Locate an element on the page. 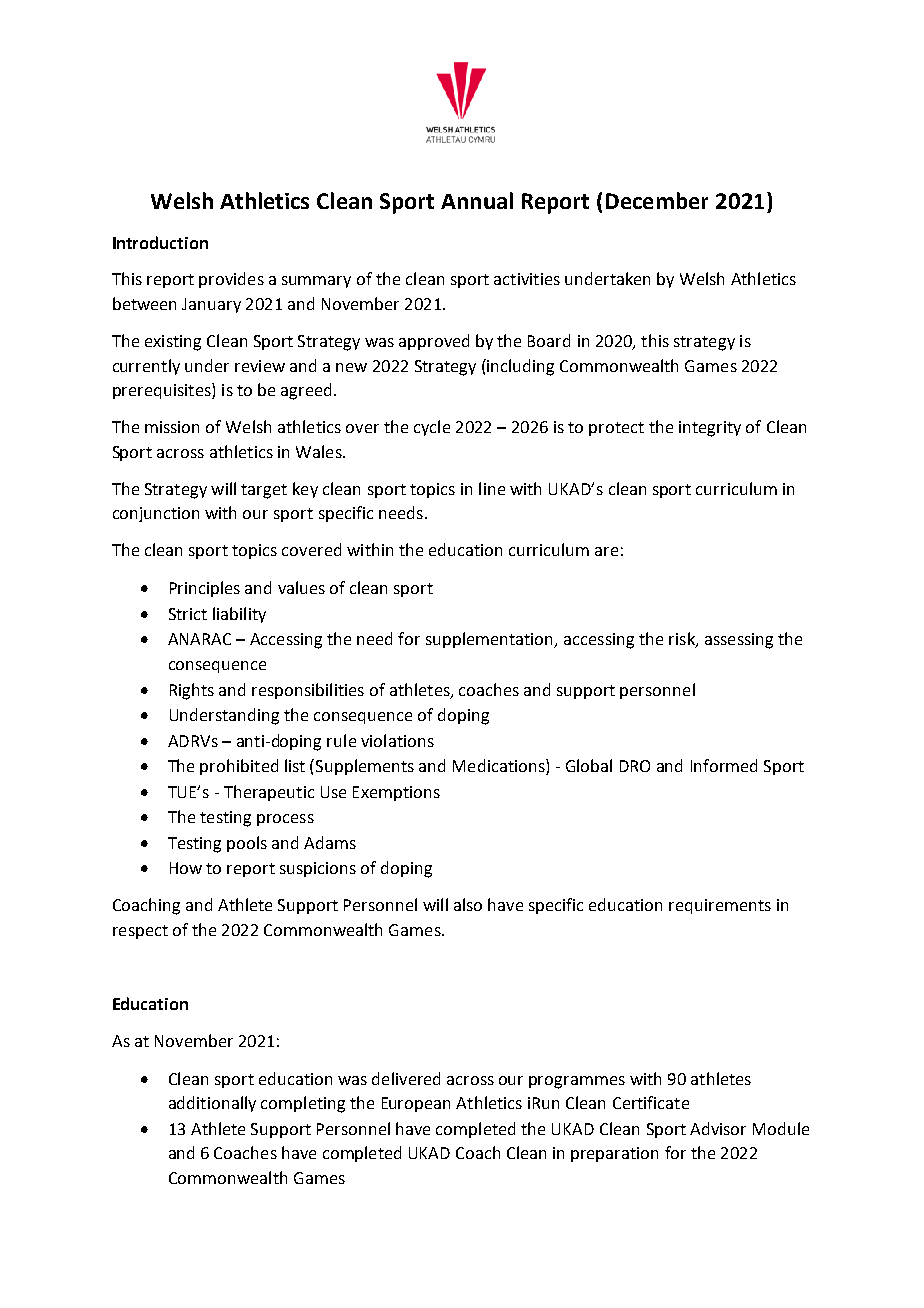 The image size is (924, 1308). pools is located at coordinates (247, 844).
